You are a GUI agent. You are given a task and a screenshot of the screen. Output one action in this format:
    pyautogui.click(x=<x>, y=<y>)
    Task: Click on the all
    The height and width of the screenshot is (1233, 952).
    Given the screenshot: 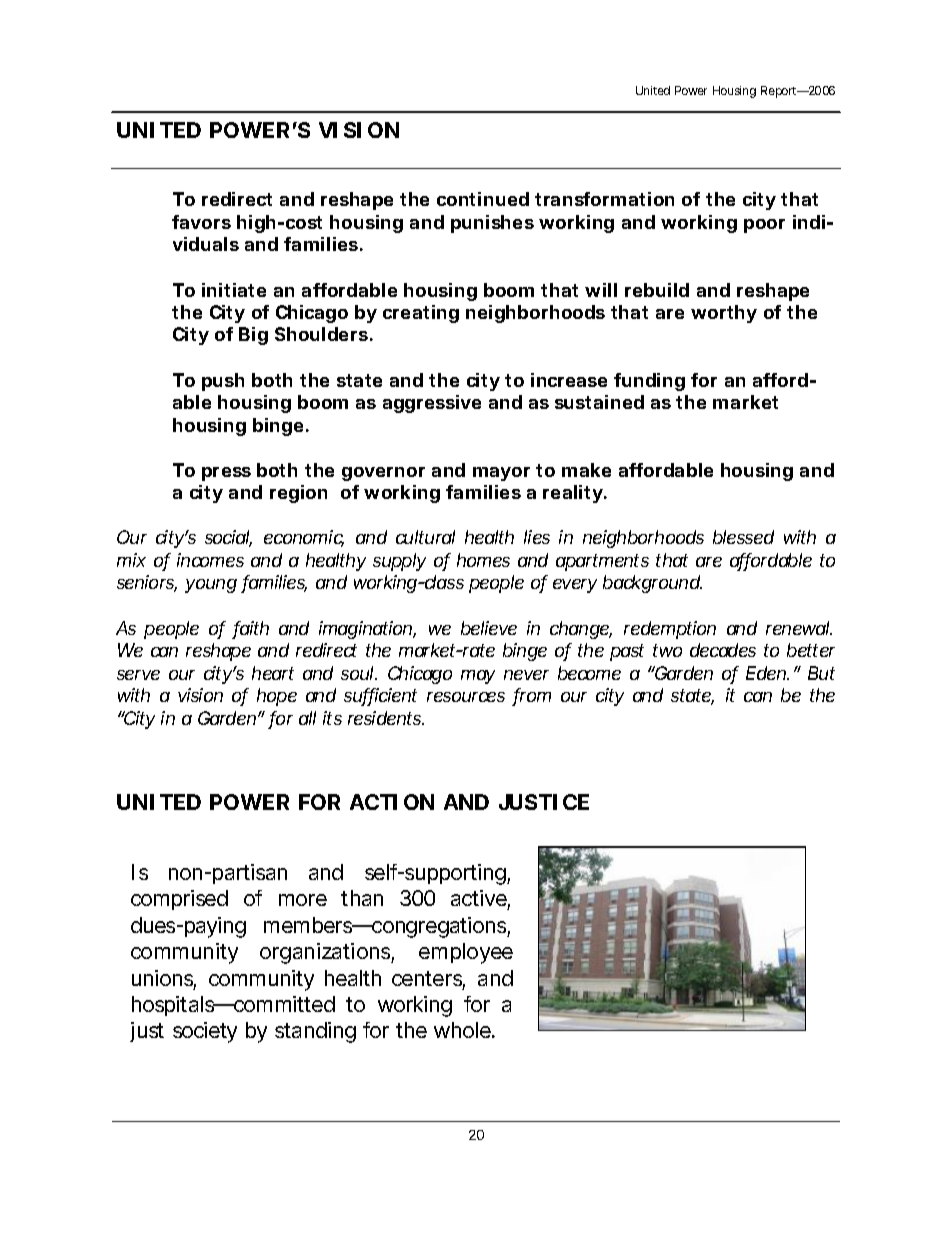 What is the action you would take?
    pyautogui.click(x=307, y=718)
